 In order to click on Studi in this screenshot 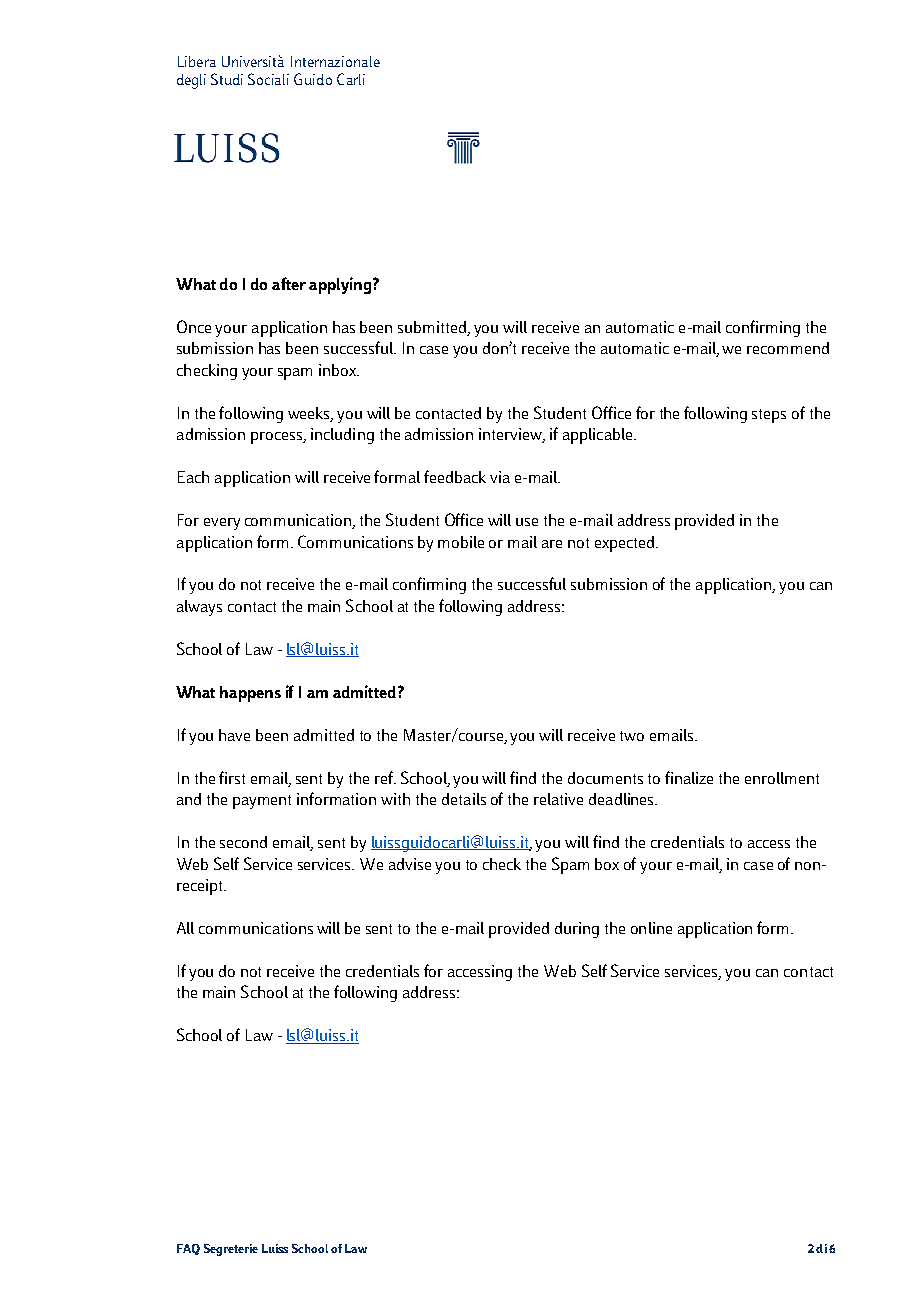, I will do `click(227, 79)`.
